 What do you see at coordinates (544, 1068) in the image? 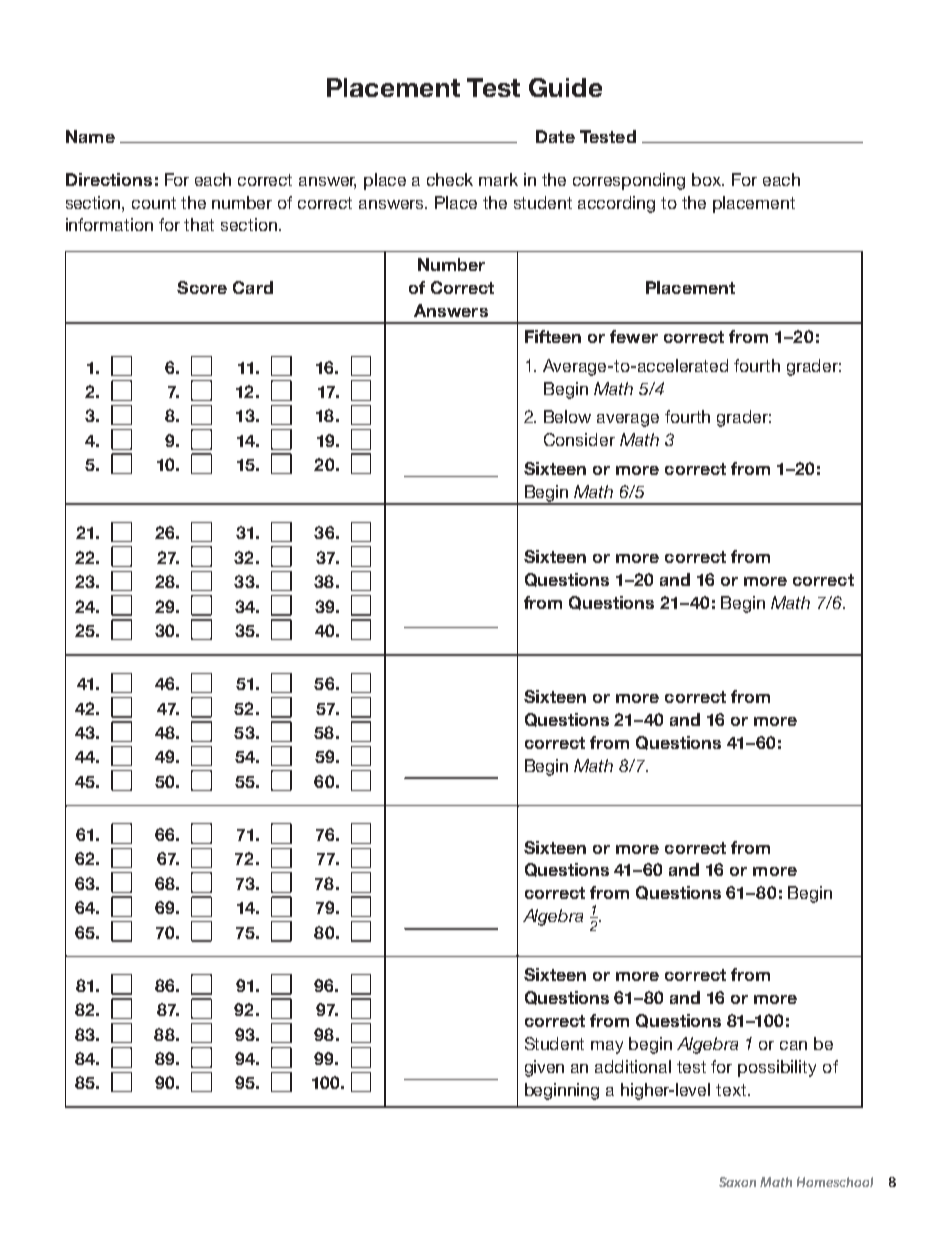
I see `given` at bounding box center [544, 1068].
